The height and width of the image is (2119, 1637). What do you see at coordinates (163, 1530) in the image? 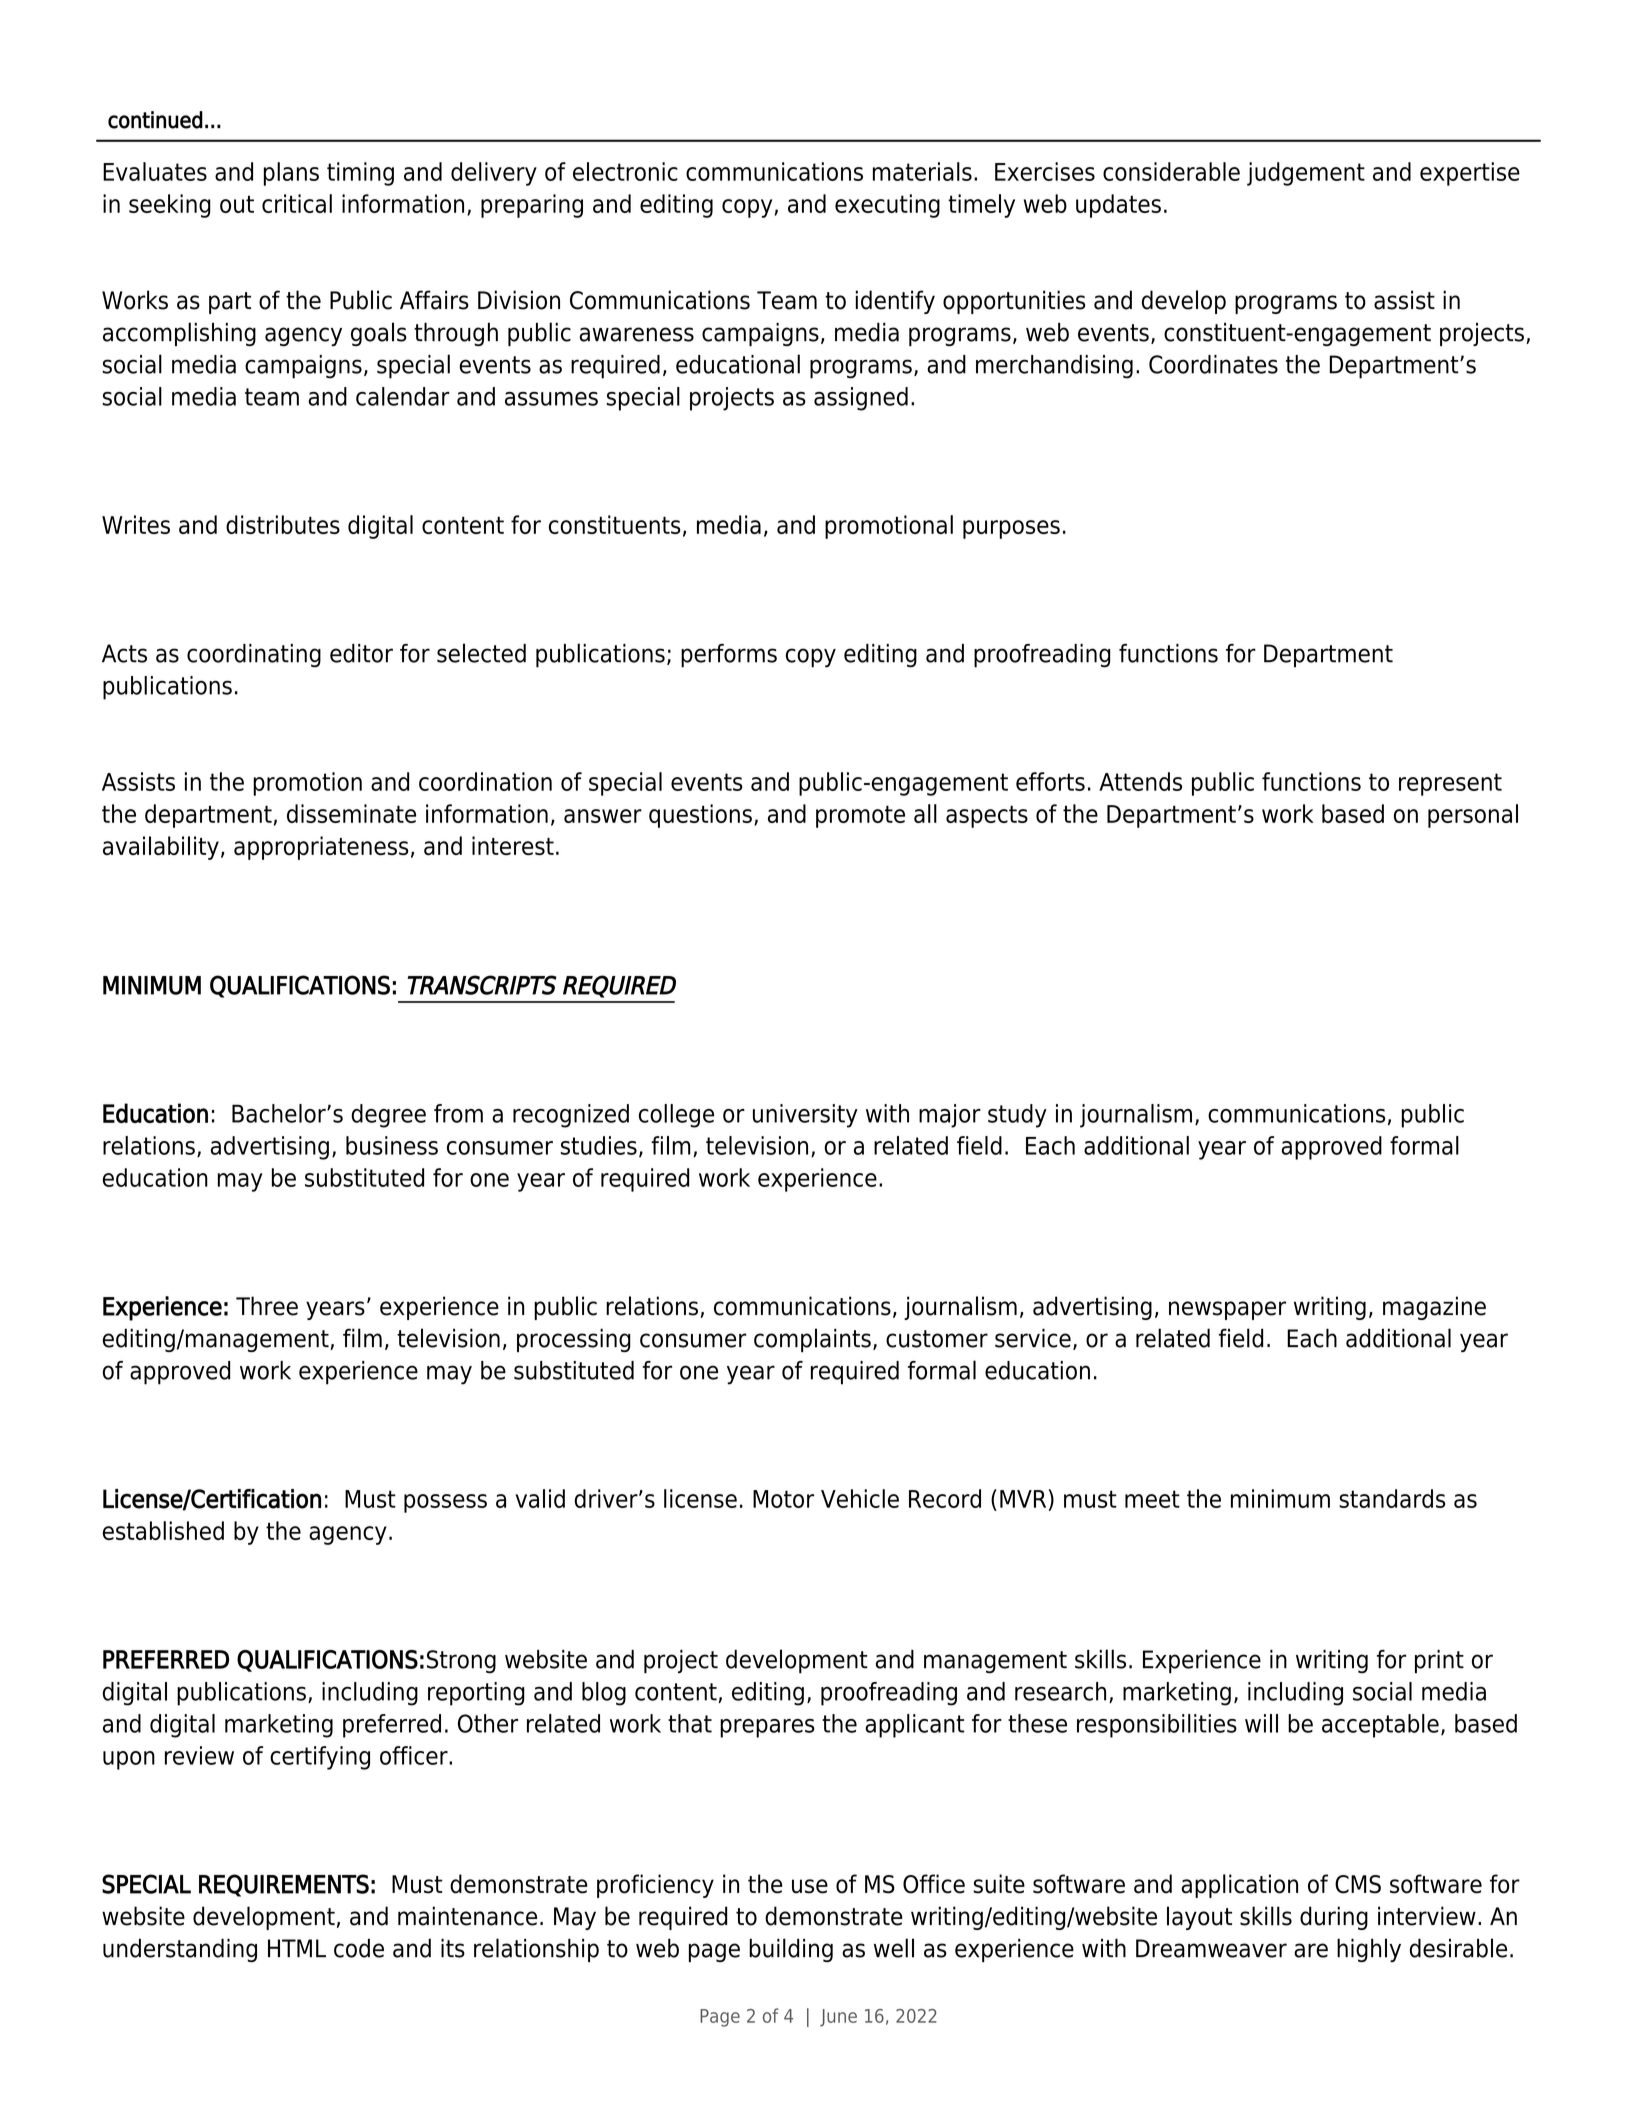
I see `established` at bounding box center [163, 1530].
